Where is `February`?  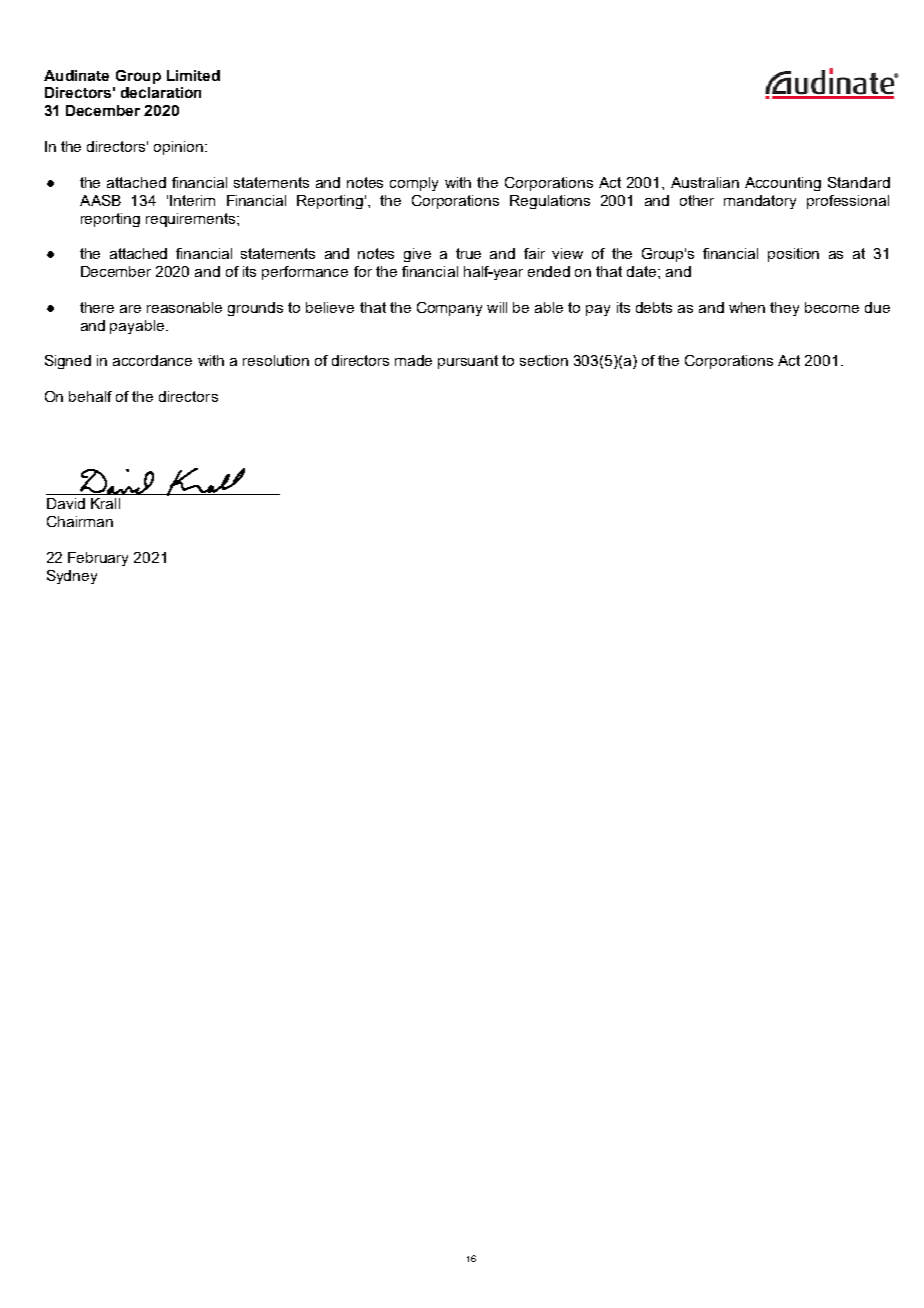 February is located at coordinates (98, 559).
